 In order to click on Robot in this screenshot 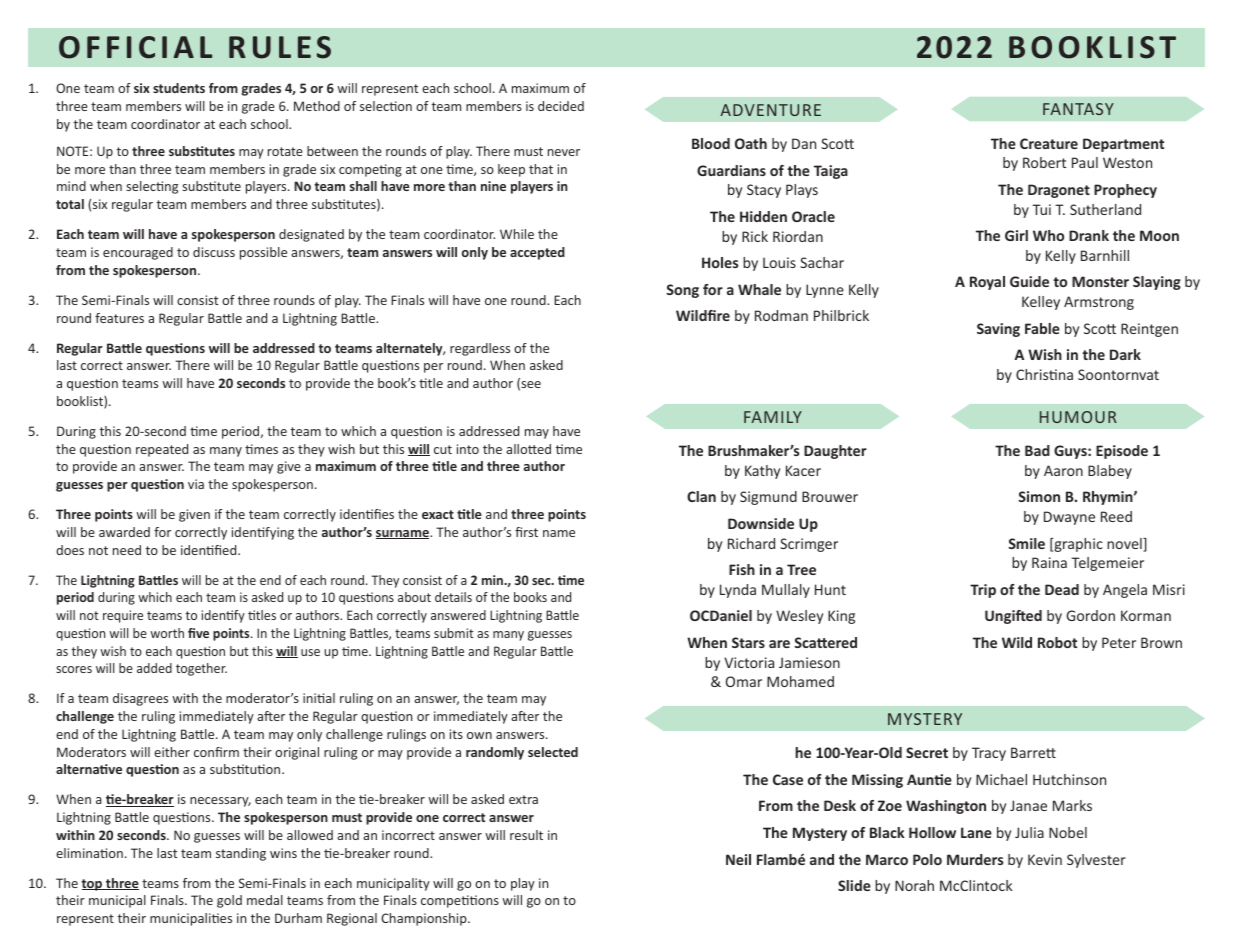, I will do `click(1057, 642)`.
